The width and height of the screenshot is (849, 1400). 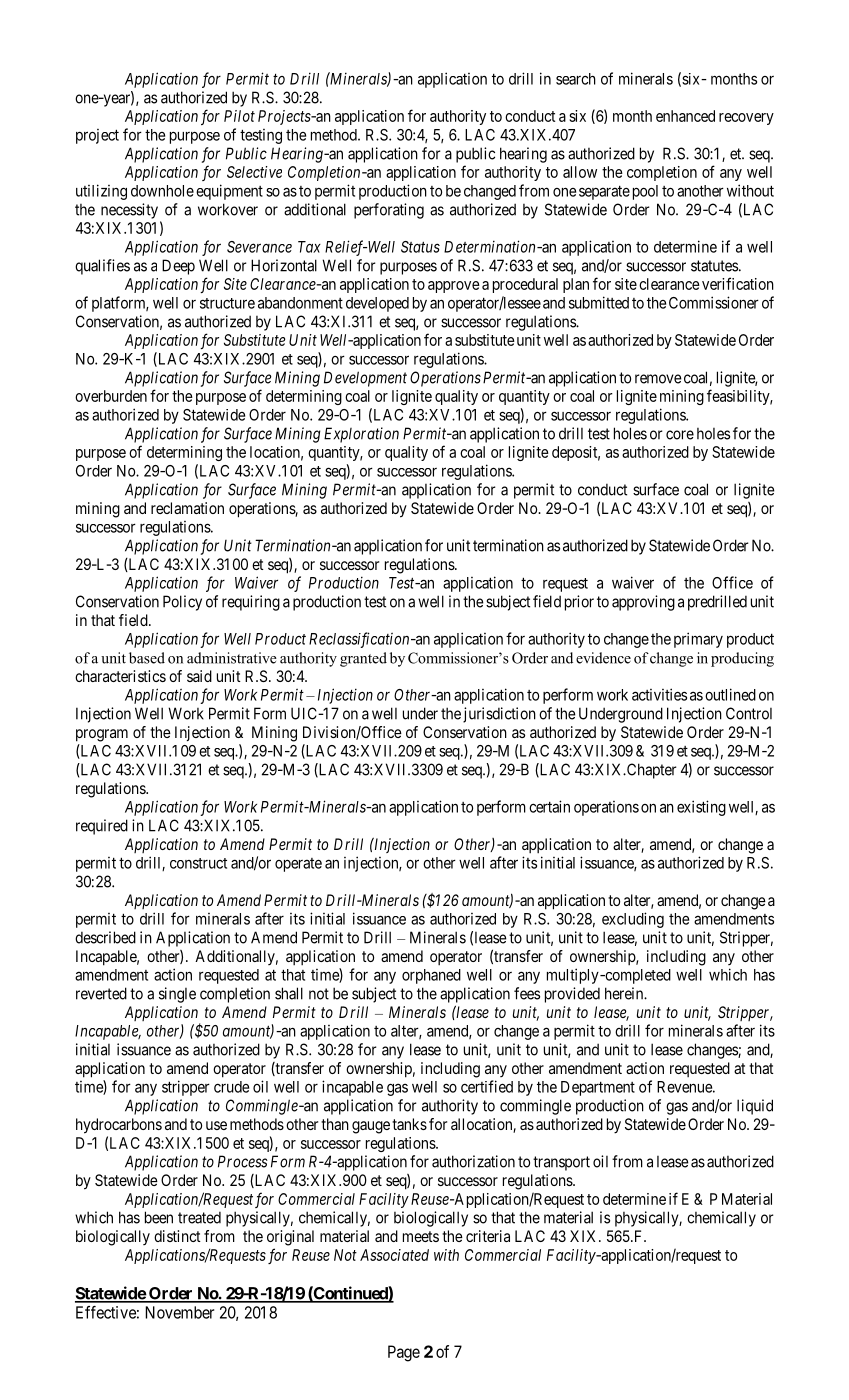 What do you see at coordinates (198, 863) in the screenshot?
I see `construct` at bounding box center [198, 863].
